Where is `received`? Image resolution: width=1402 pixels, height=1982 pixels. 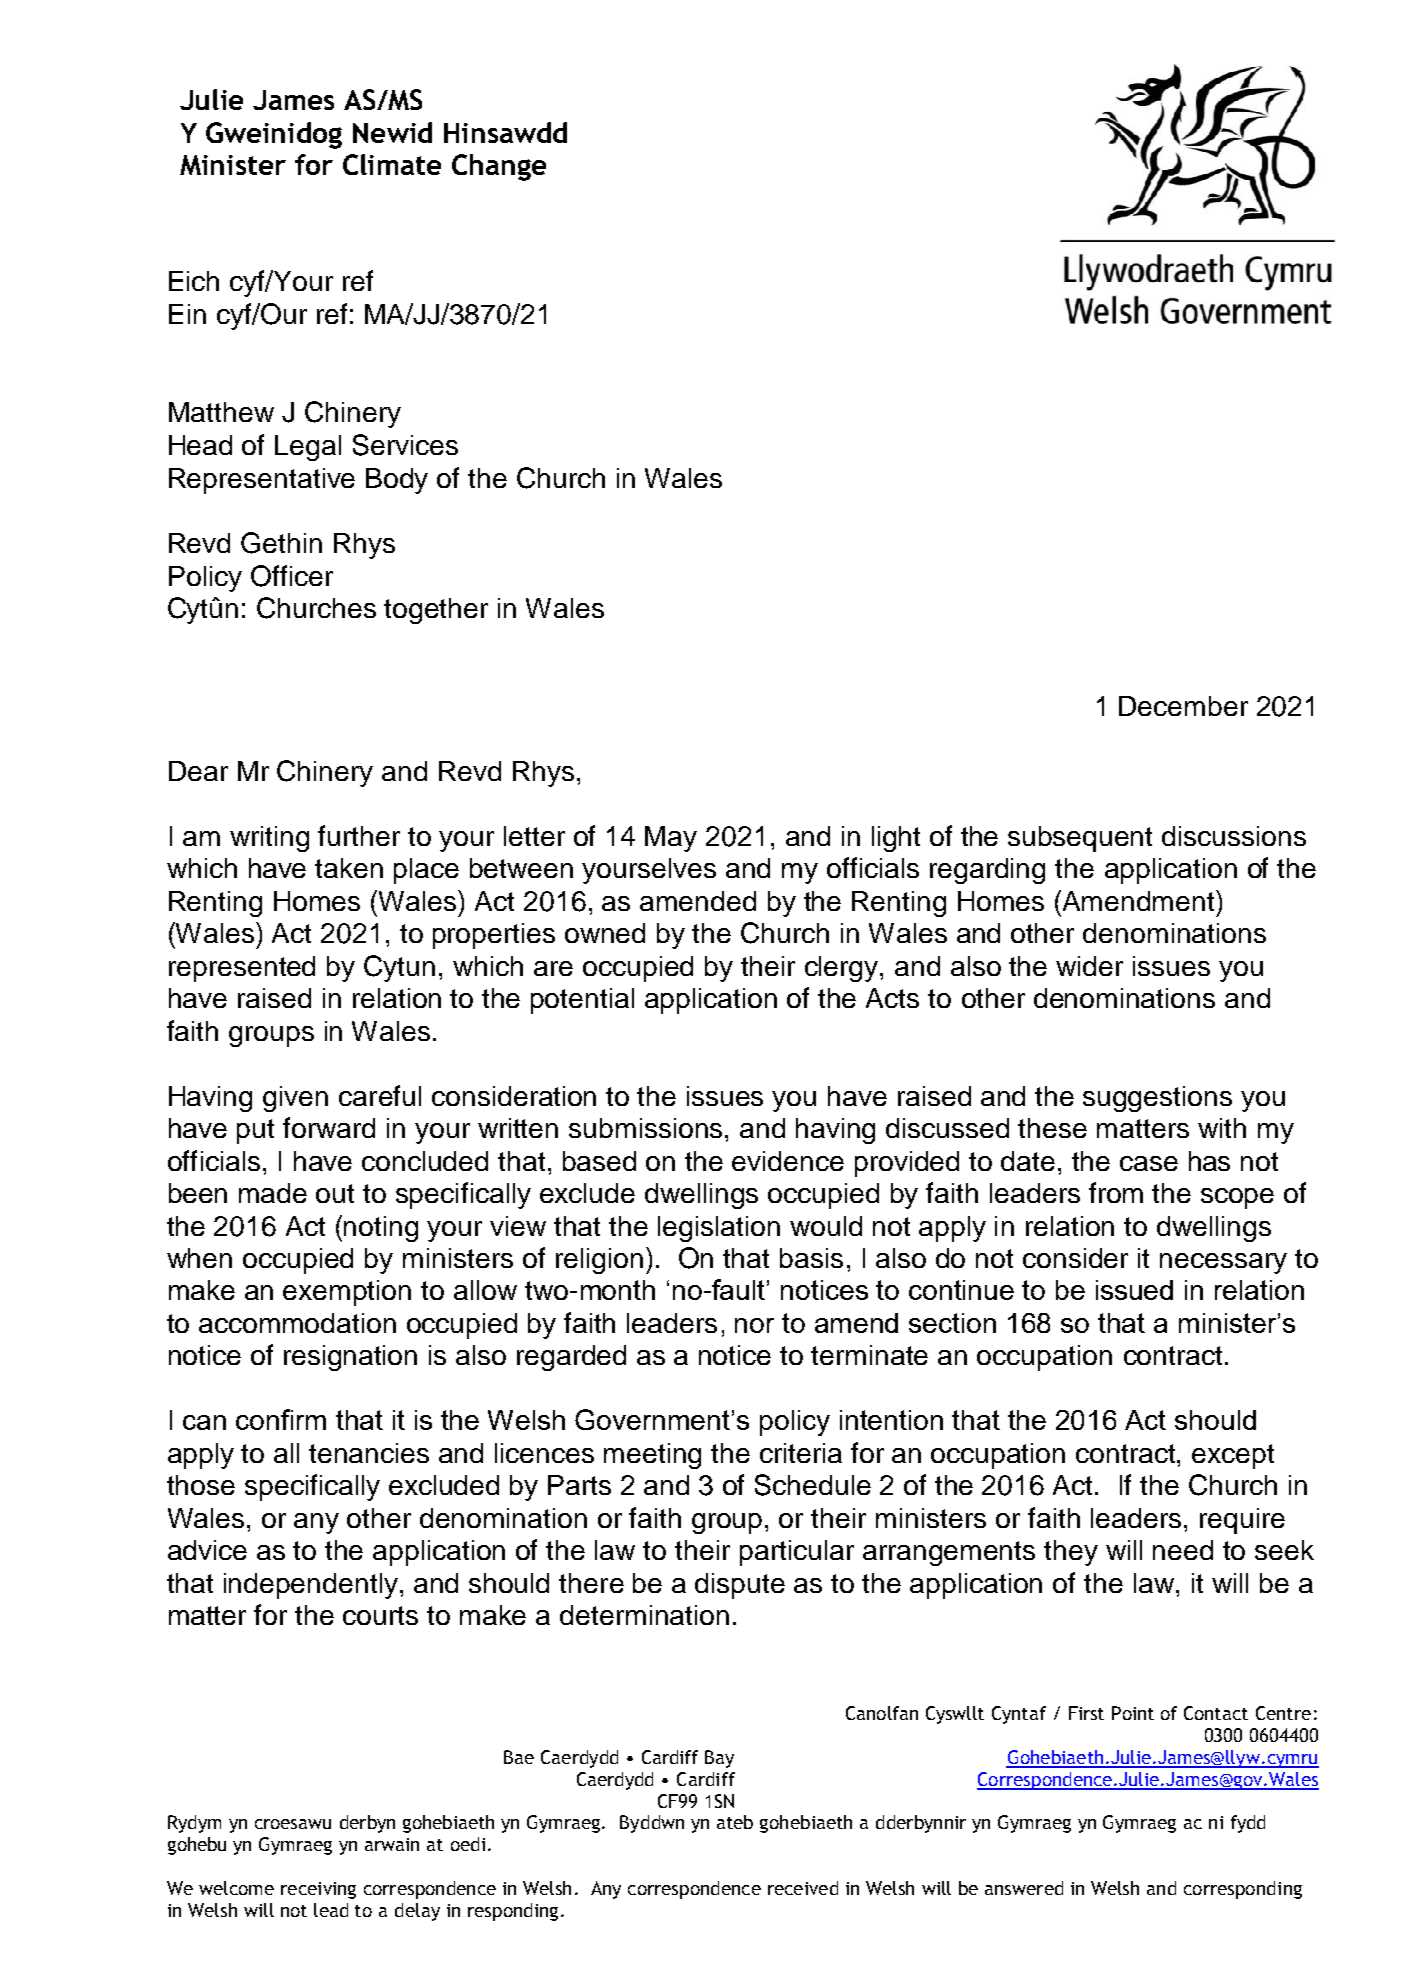 received is located at coordinates (803, 1888).
